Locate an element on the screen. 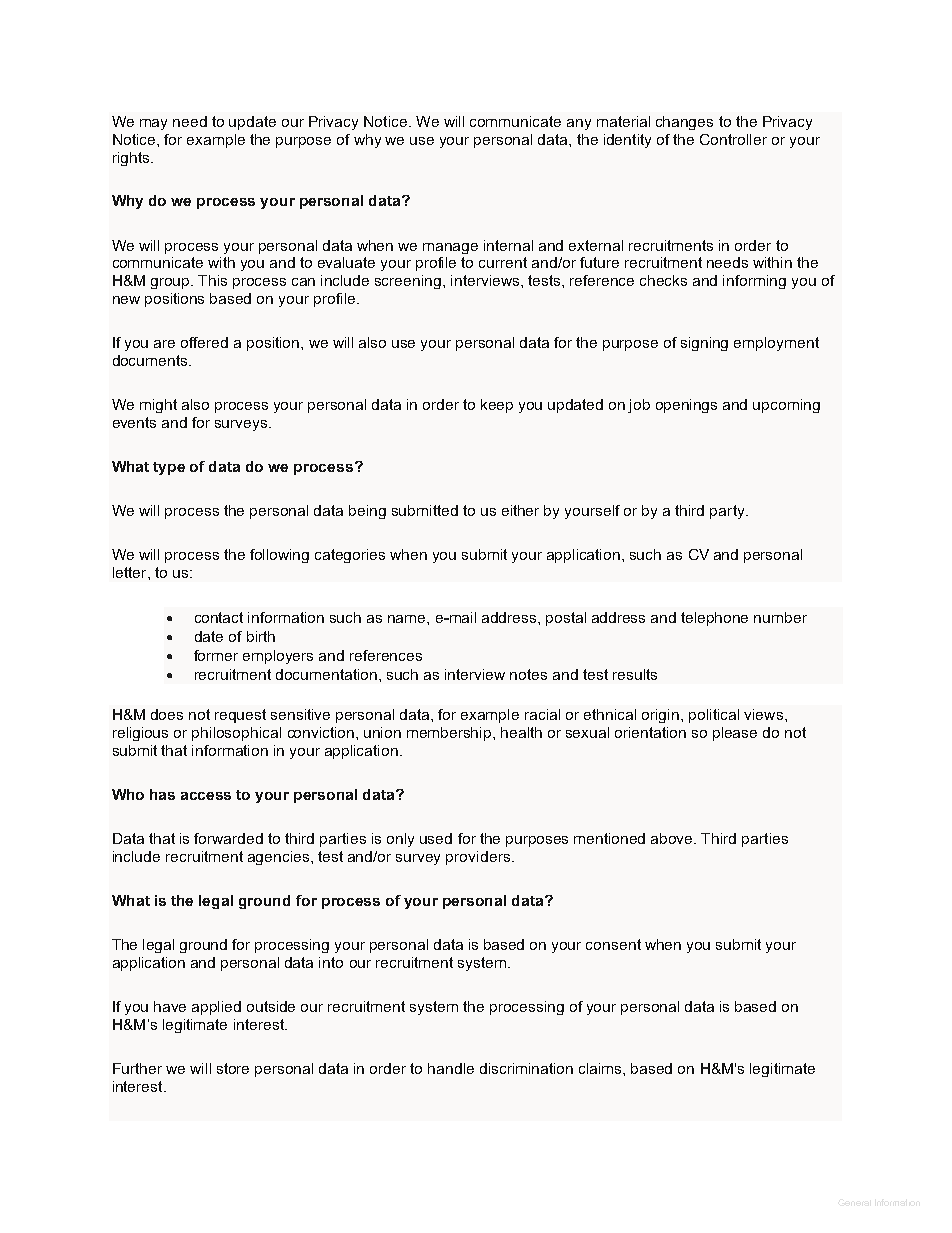  access is located at coordinates (206, 796).
